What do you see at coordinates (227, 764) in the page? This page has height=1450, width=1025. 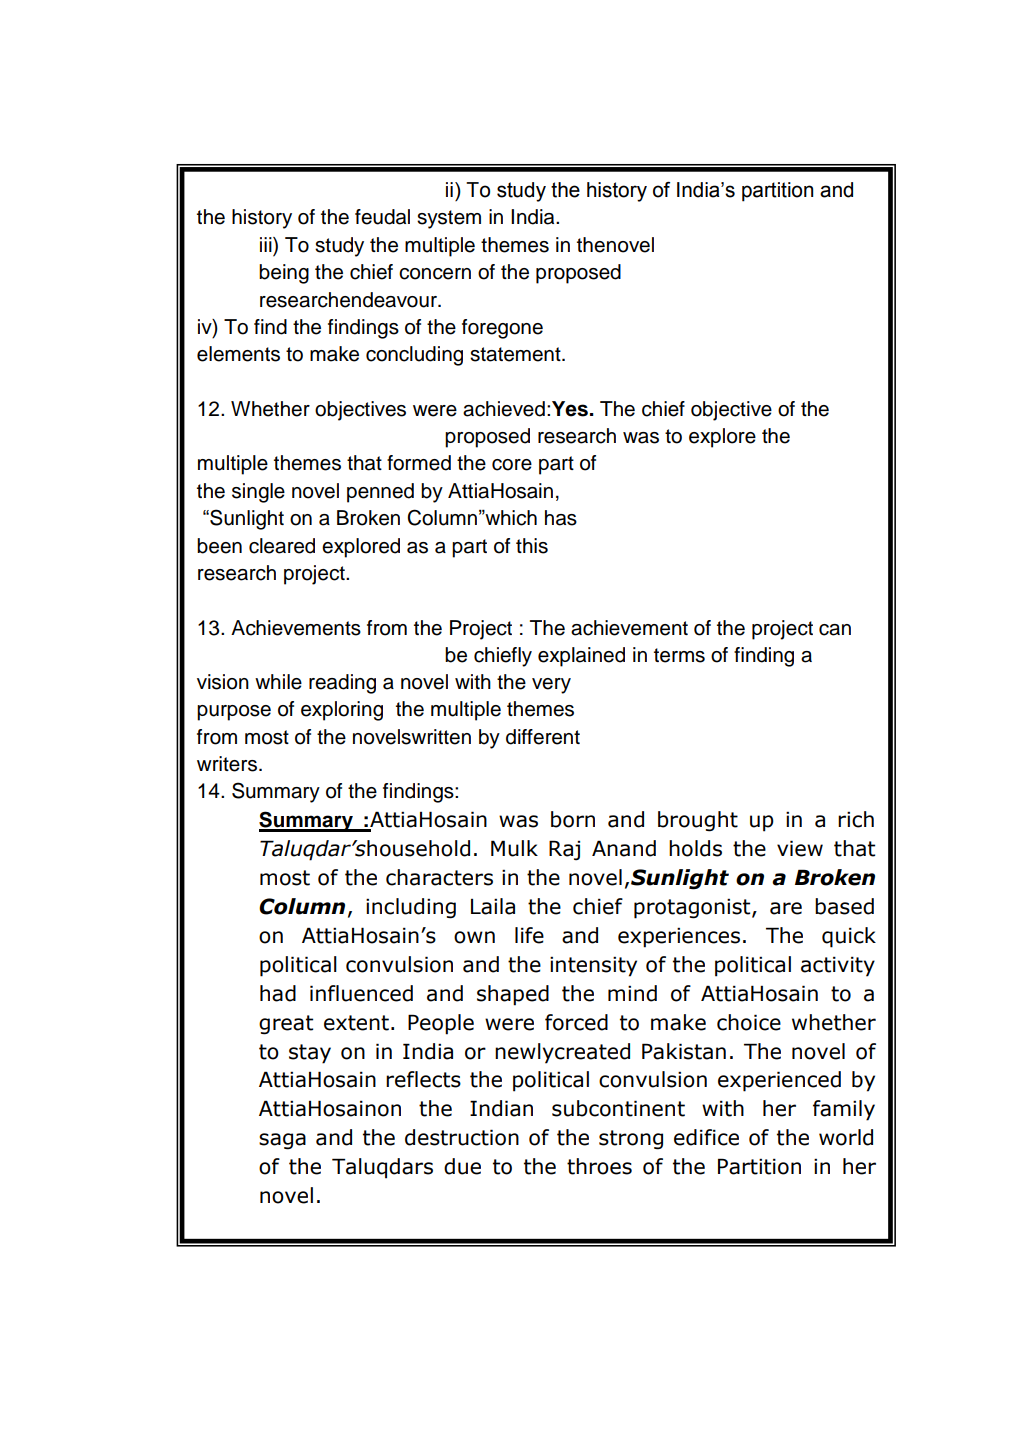 I see `writers` at bounding box center [227, 764].
